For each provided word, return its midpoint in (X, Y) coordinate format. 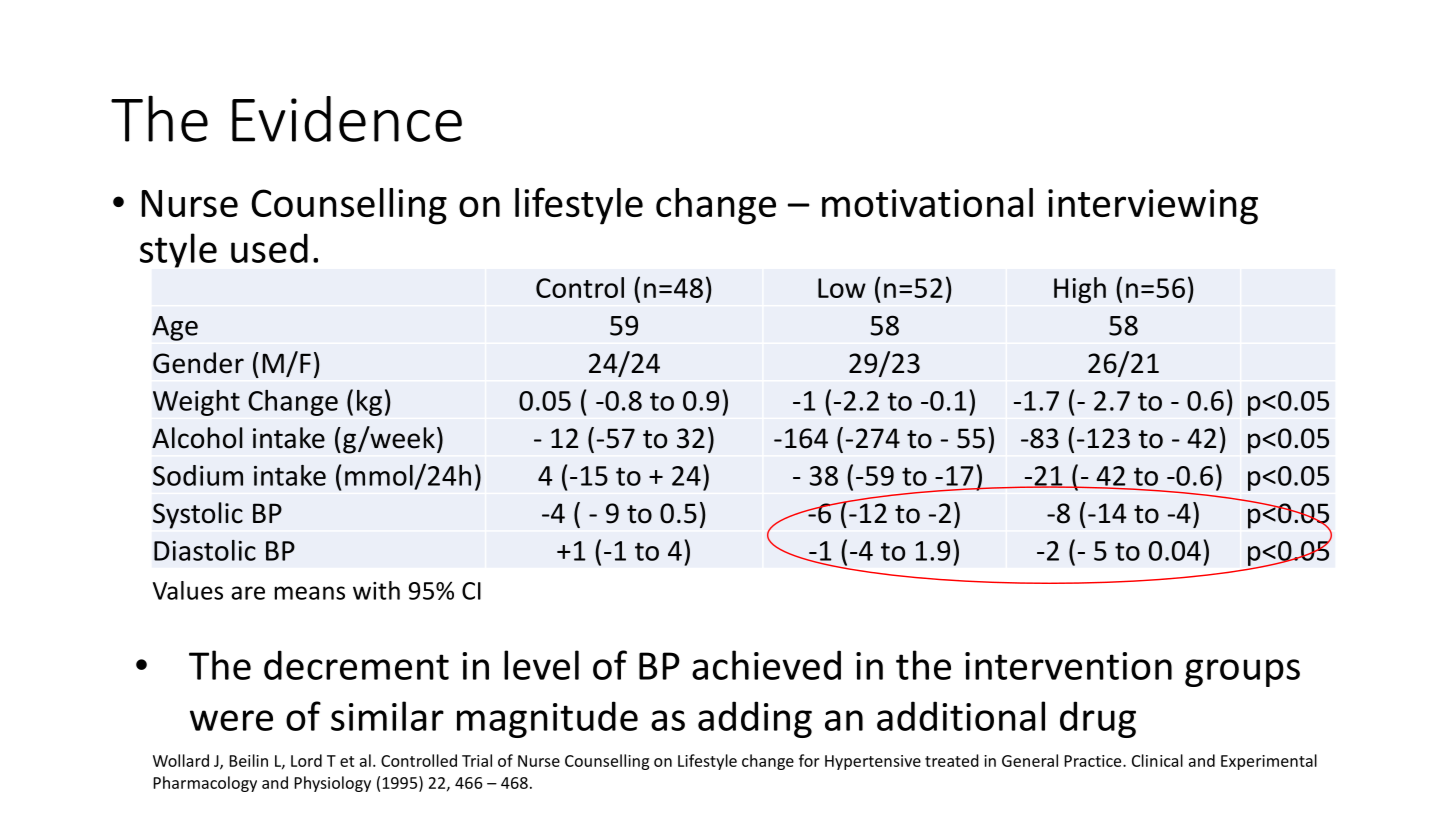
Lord (306, 760)
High (1080, 290)
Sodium (198, 475)
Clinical (1157, 760)
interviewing (1153, 207)
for (809, 760)
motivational (927, 202)
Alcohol (197, 438)
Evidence (347, 119)
